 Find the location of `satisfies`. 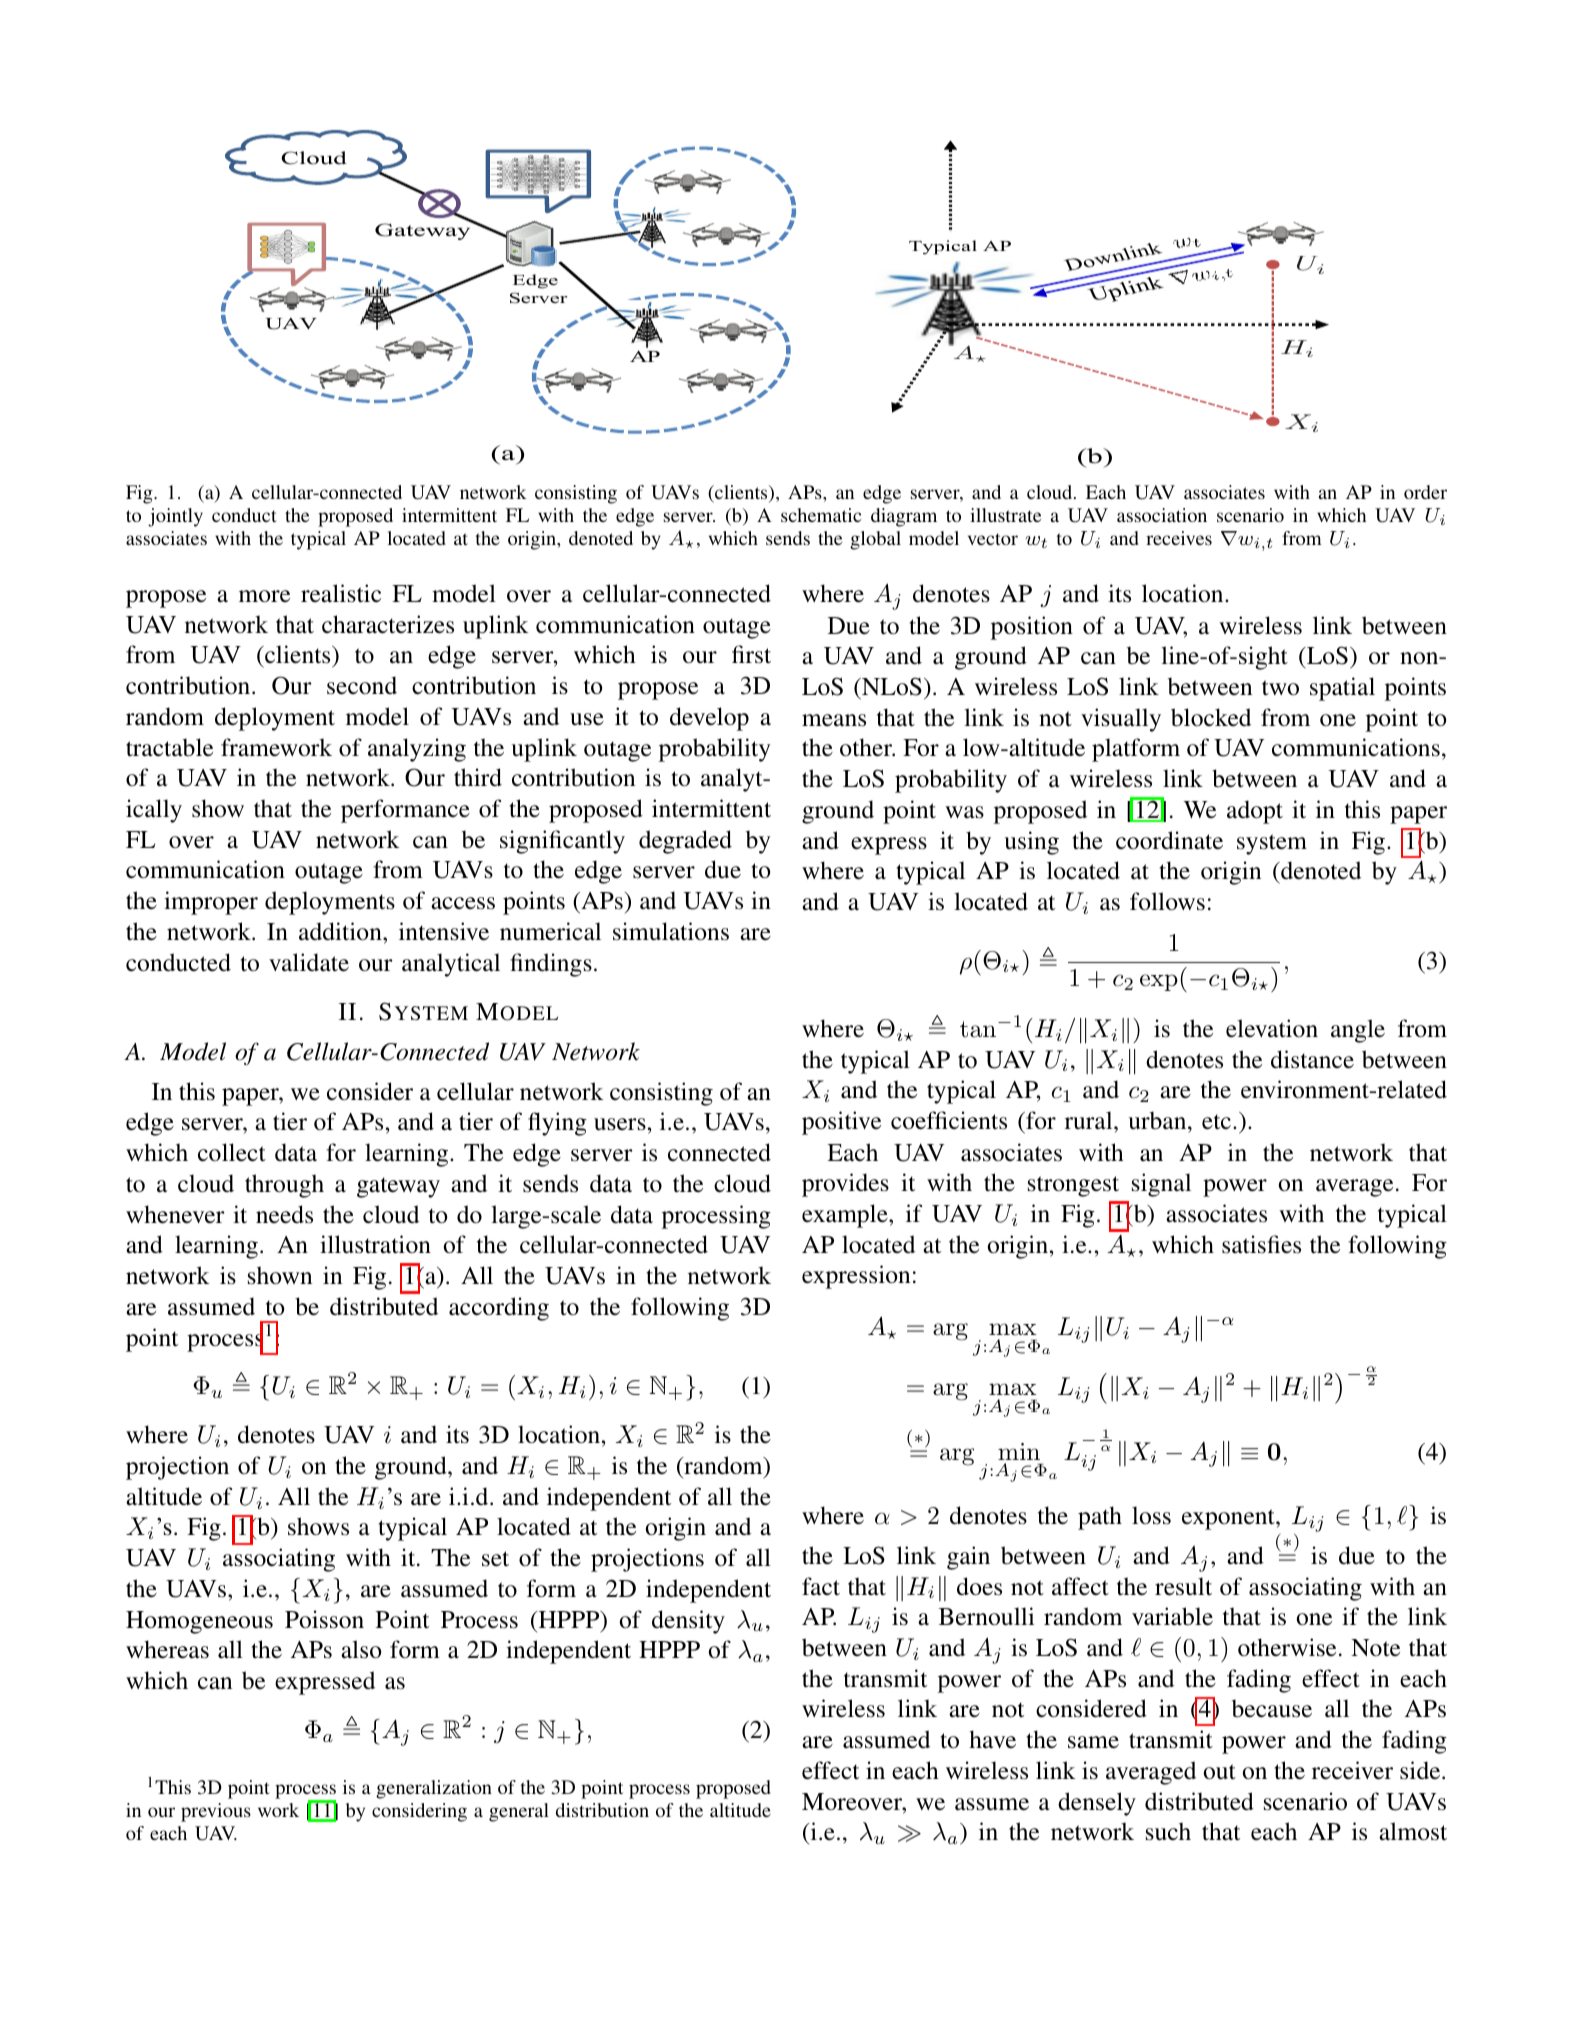

satisfies is located at coordinates (1261, 1244).
